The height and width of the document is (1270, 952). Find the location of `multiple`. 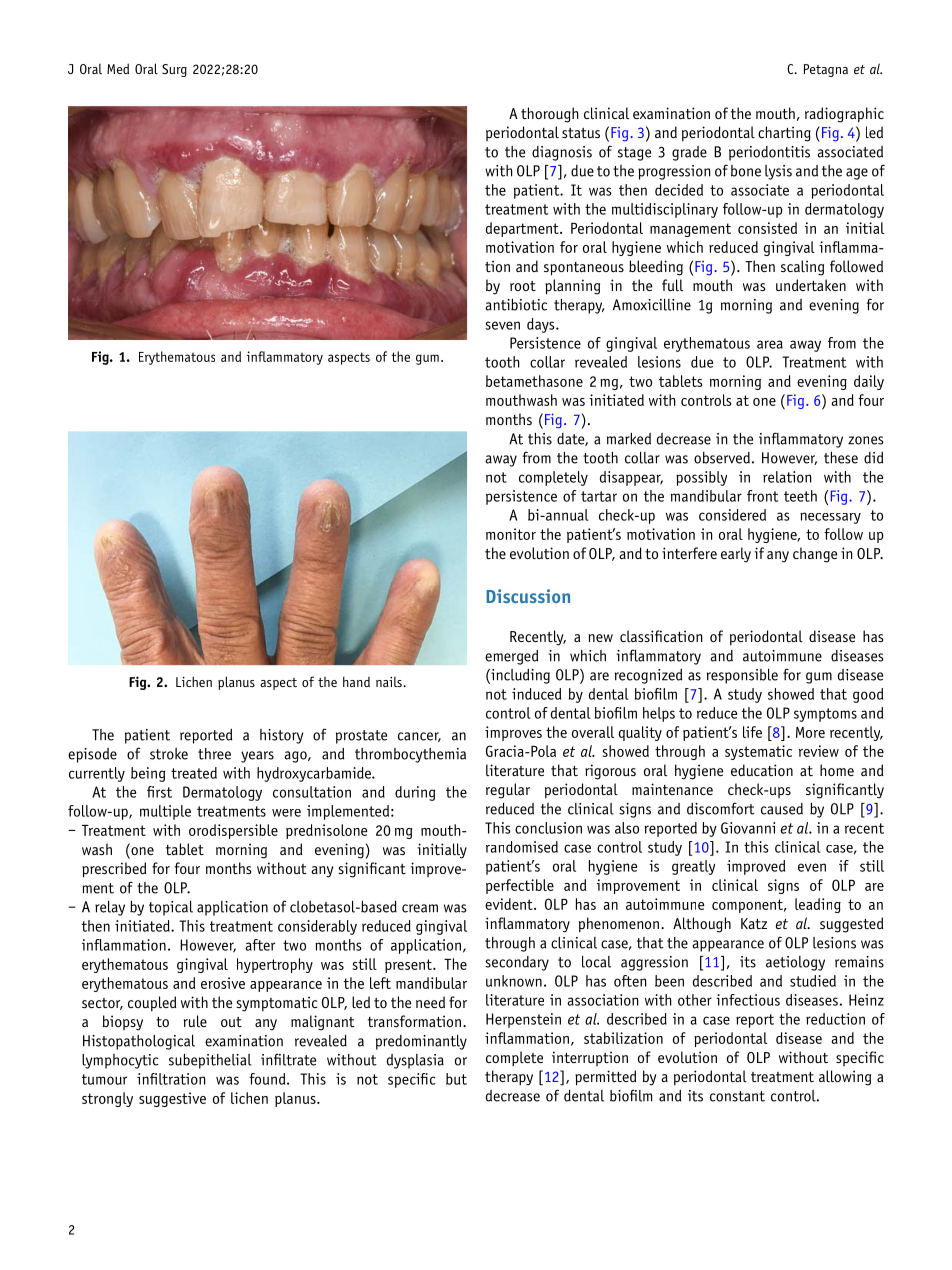

multiple is located at coordinates (165, 812).
